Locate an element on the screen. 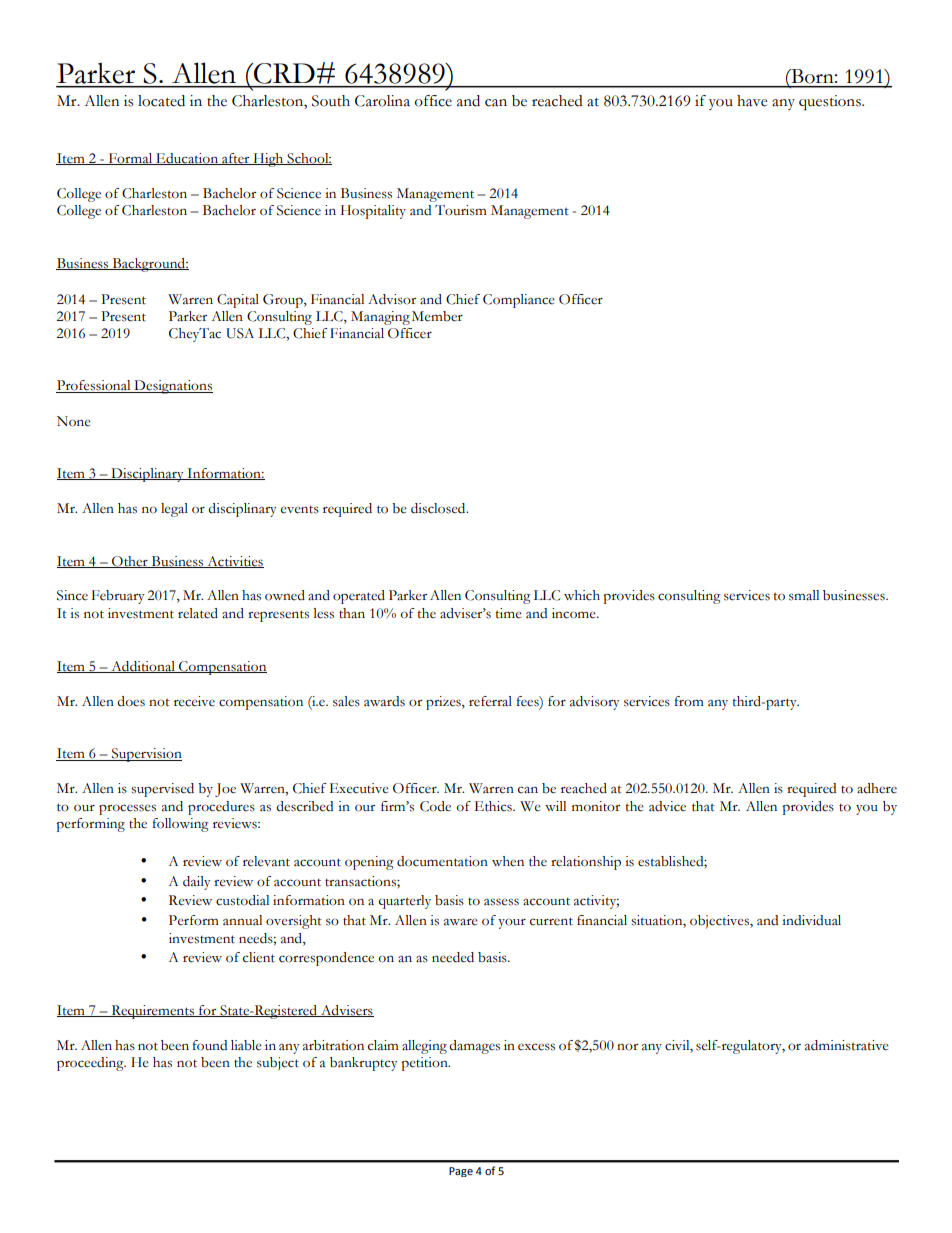 The width and height of the screenshot is (952, 1233). adhere is located at coordinates (877, 788).
